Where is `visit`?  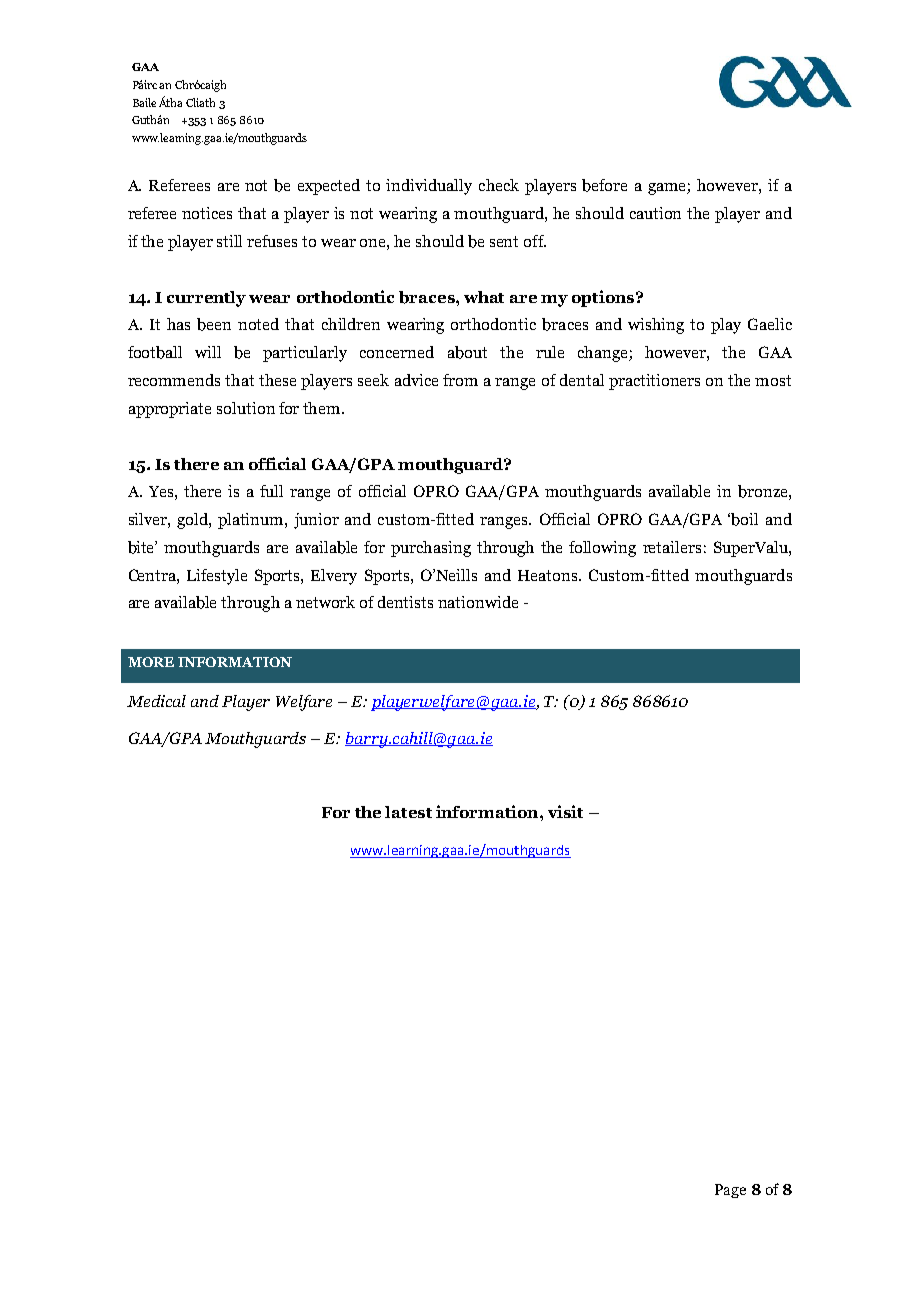 visit is located at coordinates (565, 811).
